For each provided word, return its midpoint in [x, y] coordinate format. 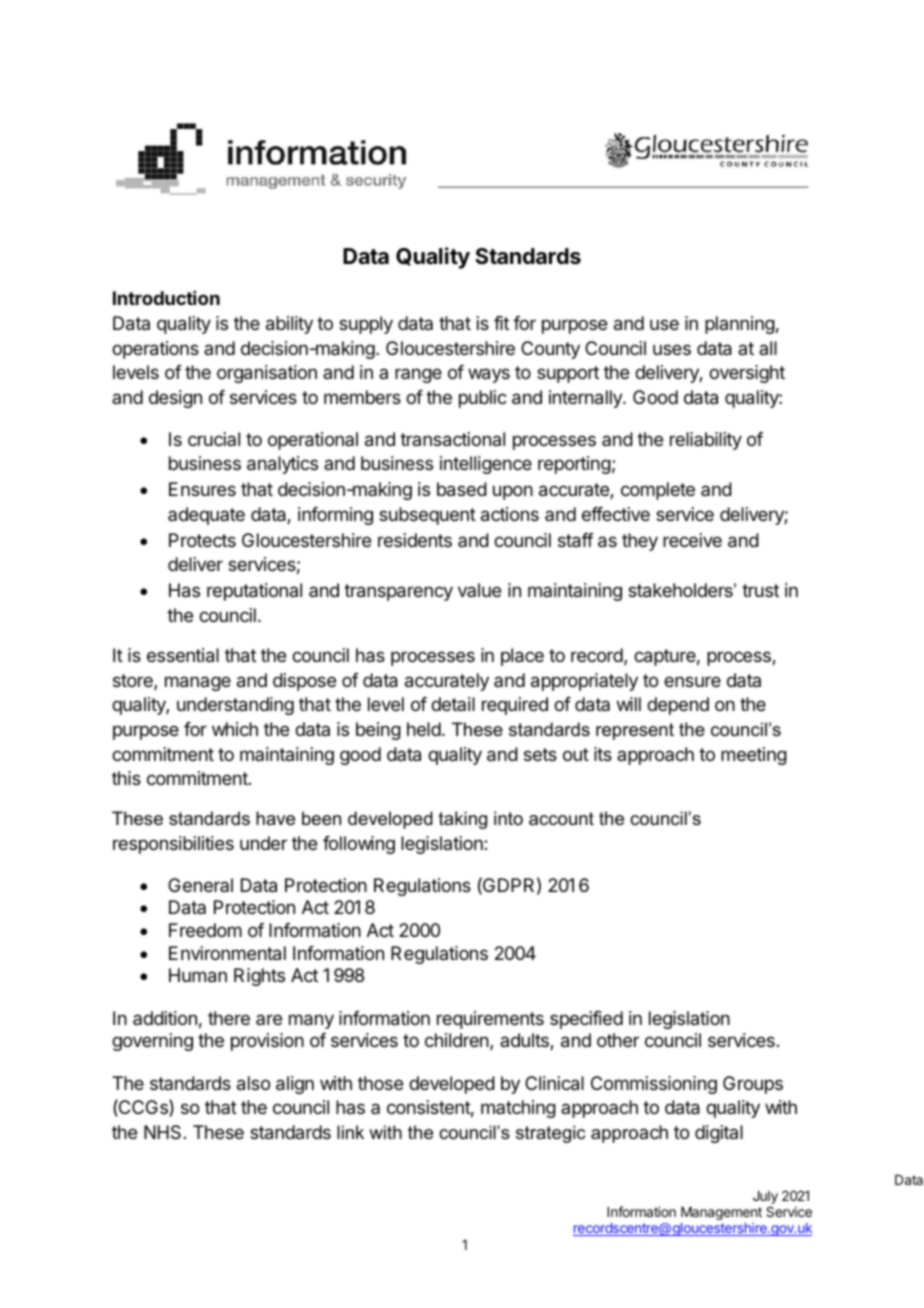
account [561, 819]
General [200, 885]
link [350, 1132]
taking [463, 820]
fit [501, 323]
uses [672, 349]
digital [719, 1134]
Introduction [166, 298]
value [479, 590]
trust [760, 590]
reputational [254, 592]
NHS [162, 1132]
